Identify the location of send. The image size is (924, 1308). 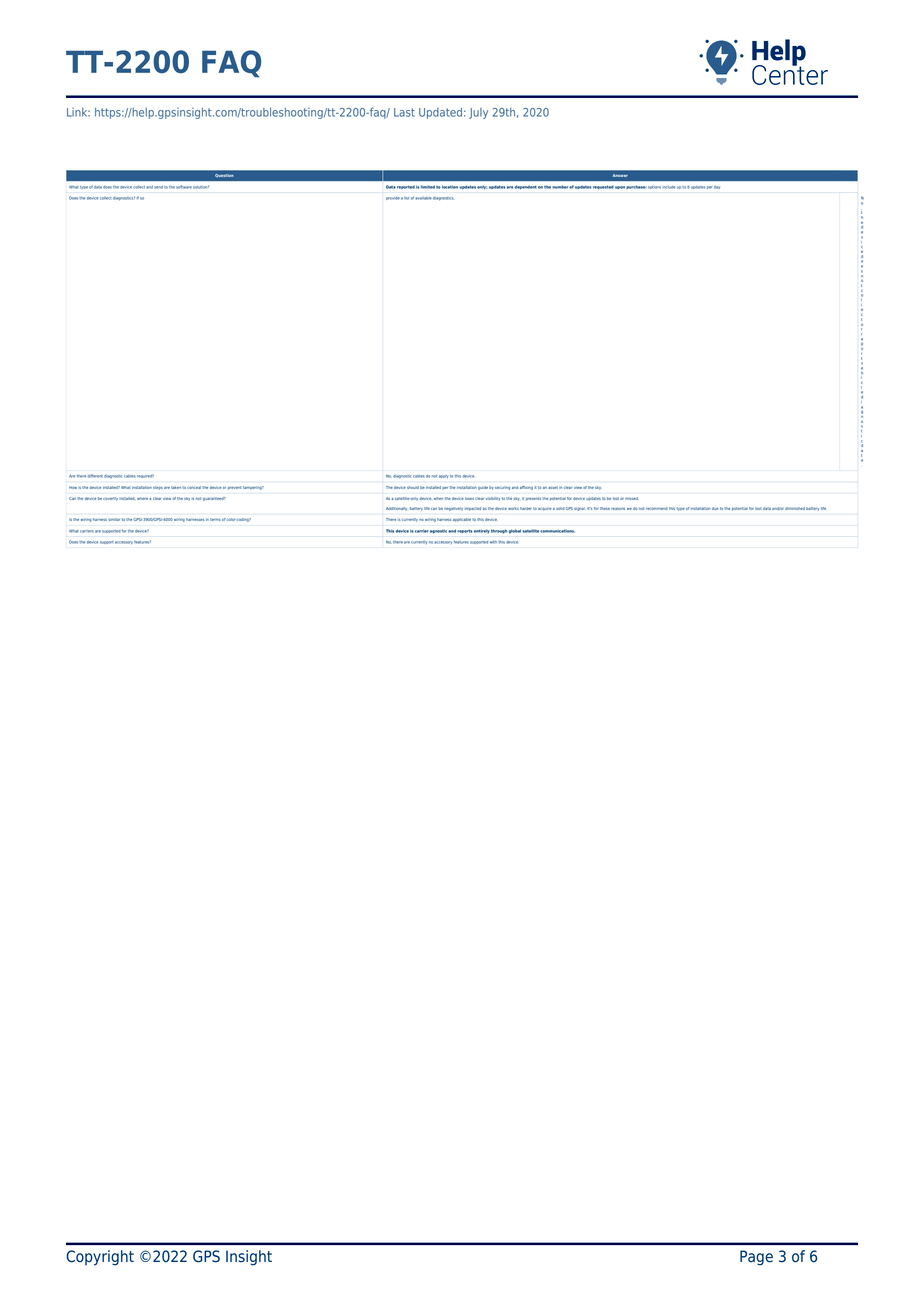
(159, 187).
